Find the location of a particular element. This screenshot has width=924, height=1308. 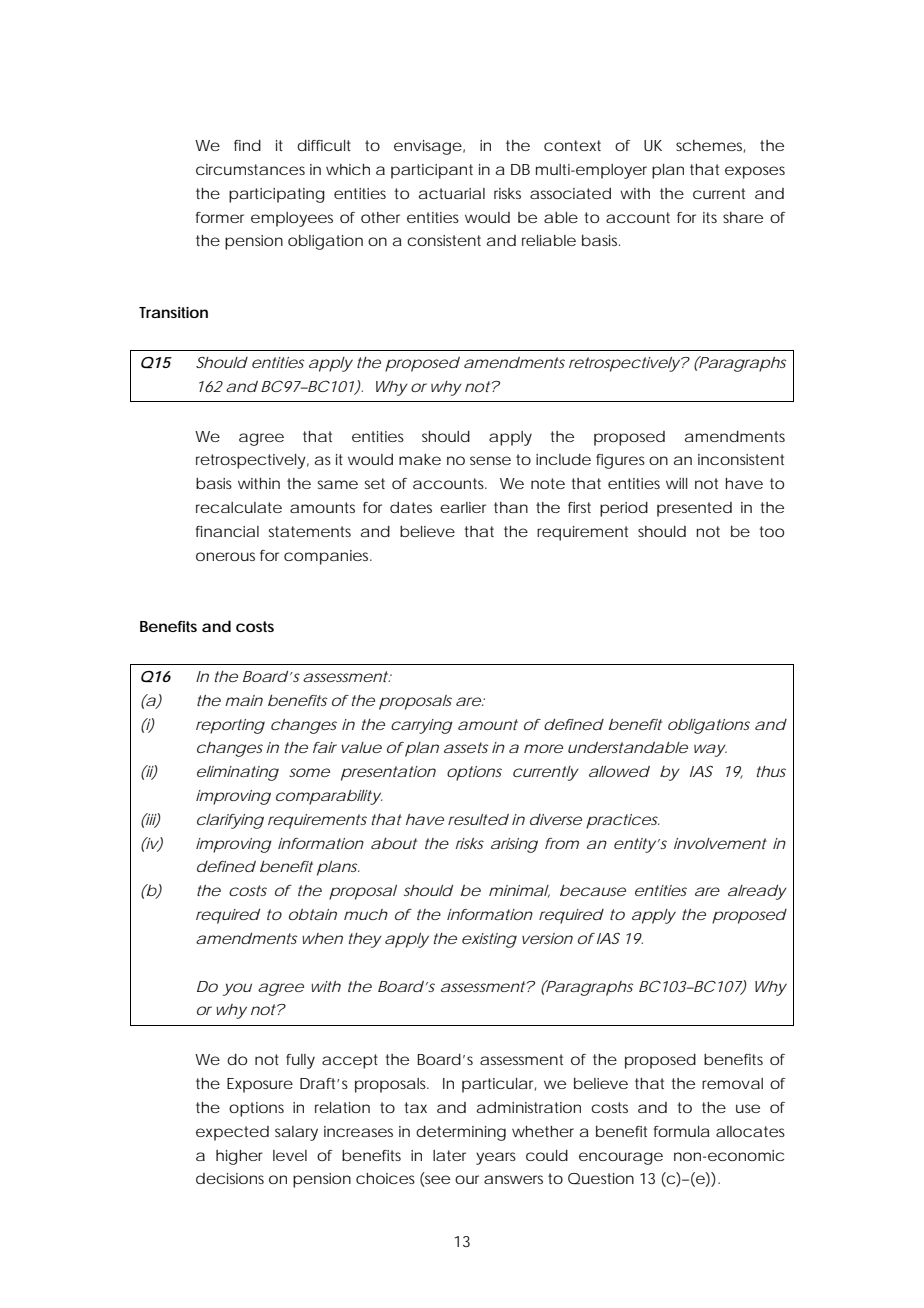

comparability is located at coordinates (328, 797).
